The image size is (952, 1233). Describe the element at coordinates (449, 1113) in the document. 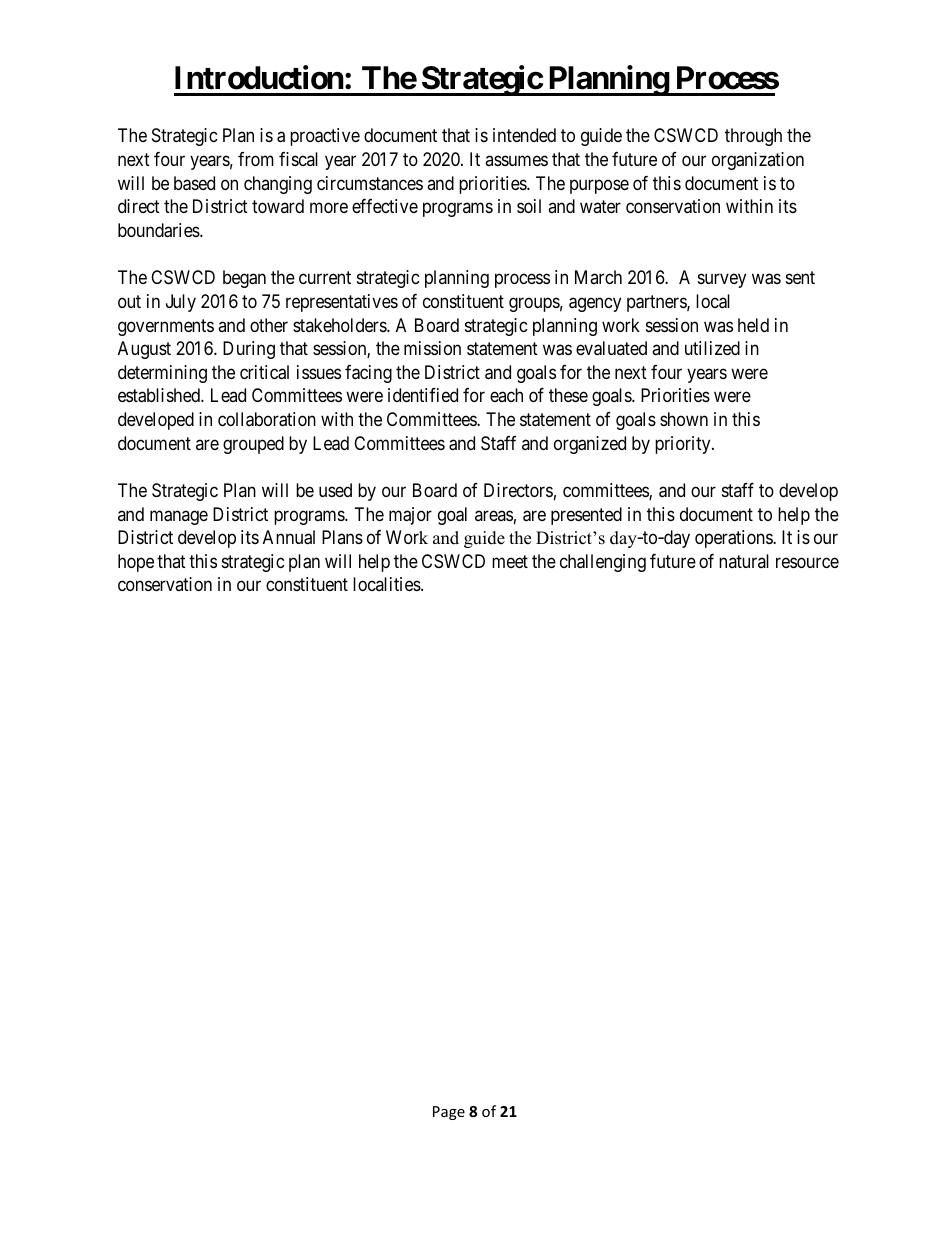

I see `Page` at that location.
